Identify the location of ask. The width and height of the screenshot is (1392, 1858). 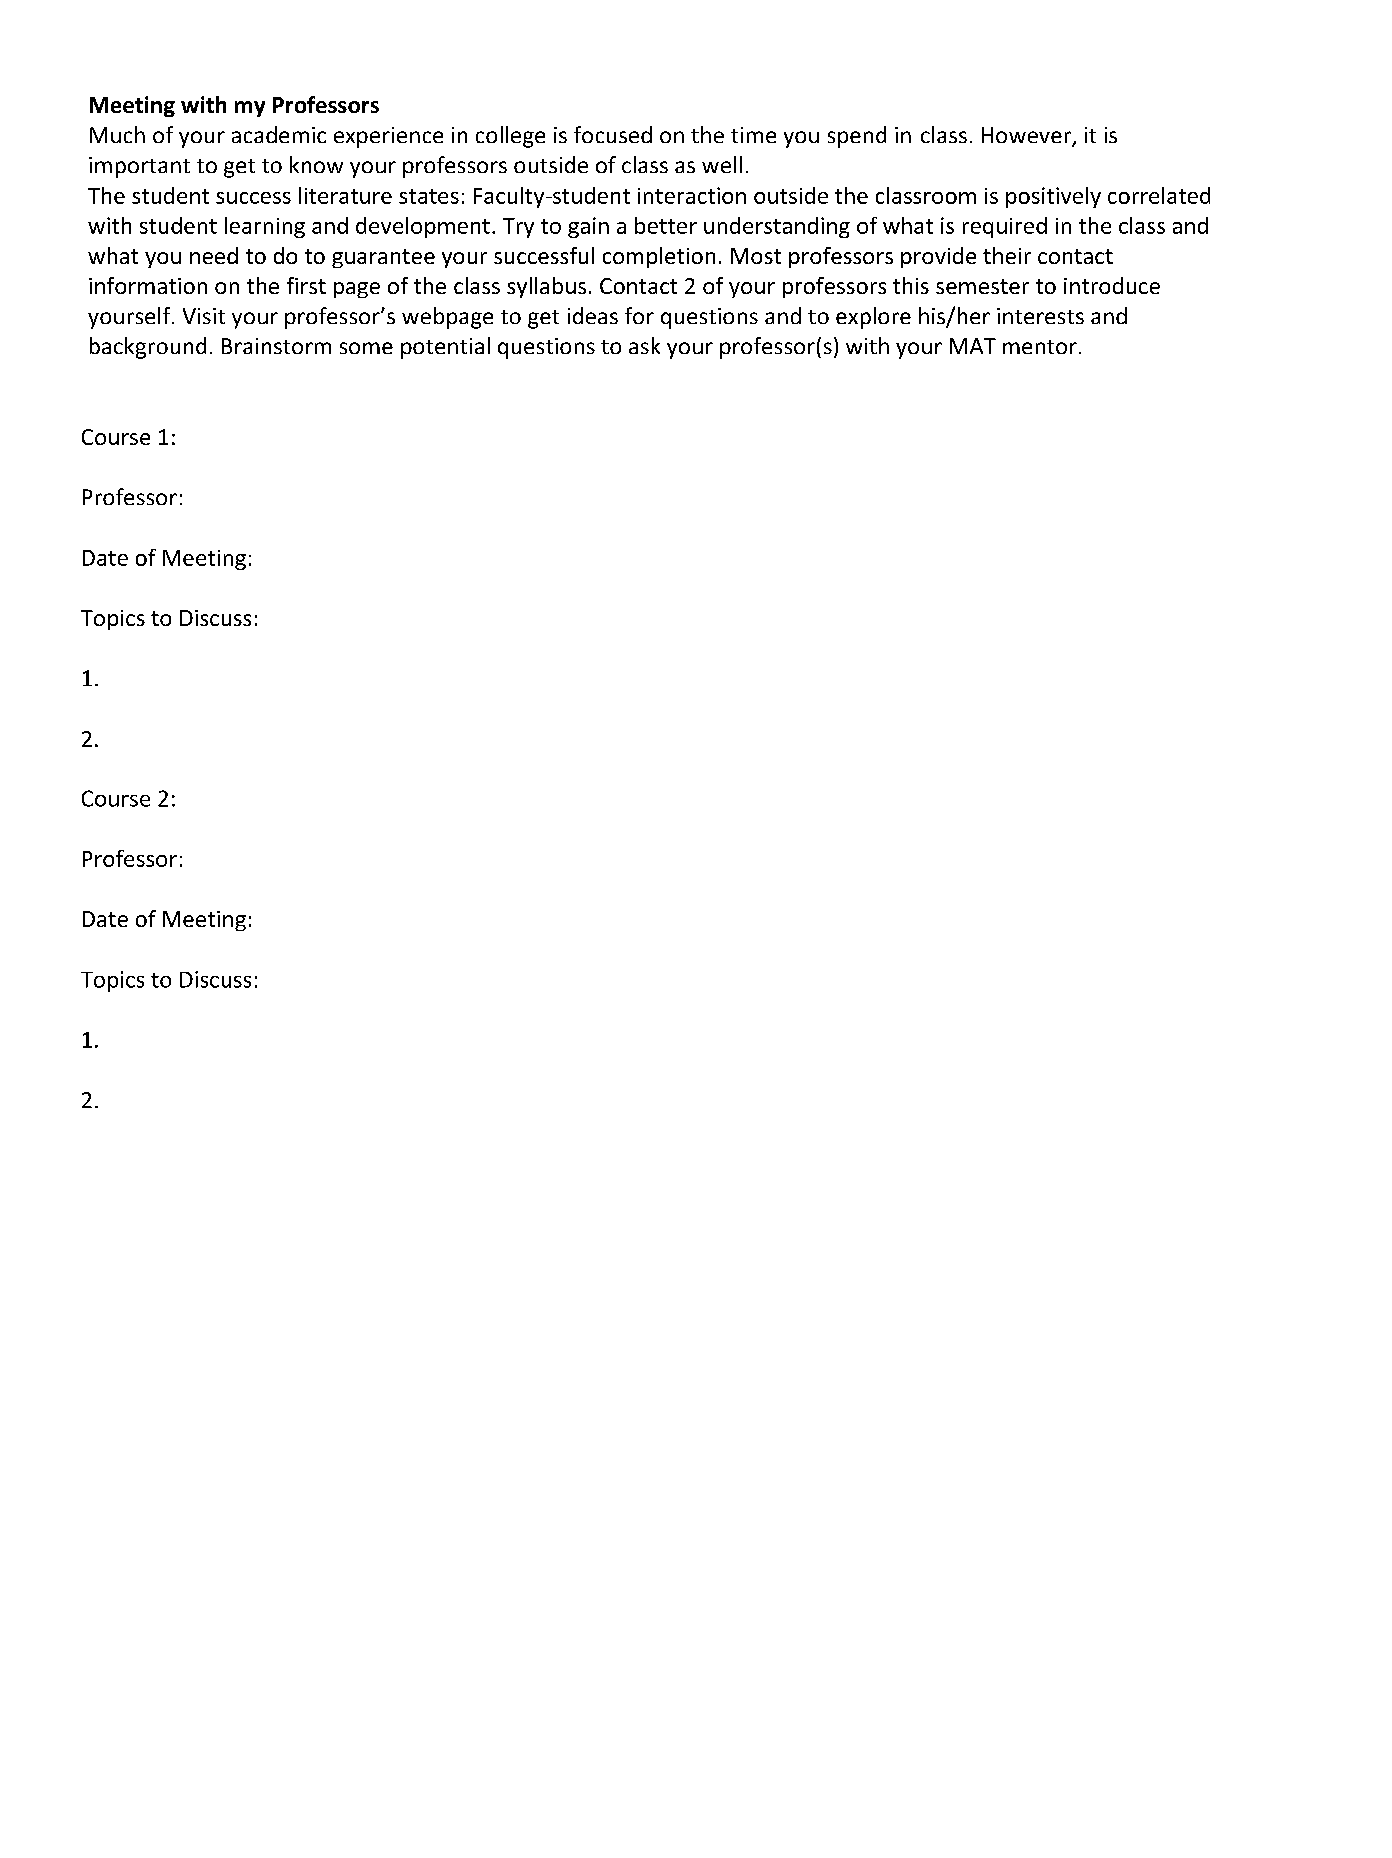
(644, 345).
